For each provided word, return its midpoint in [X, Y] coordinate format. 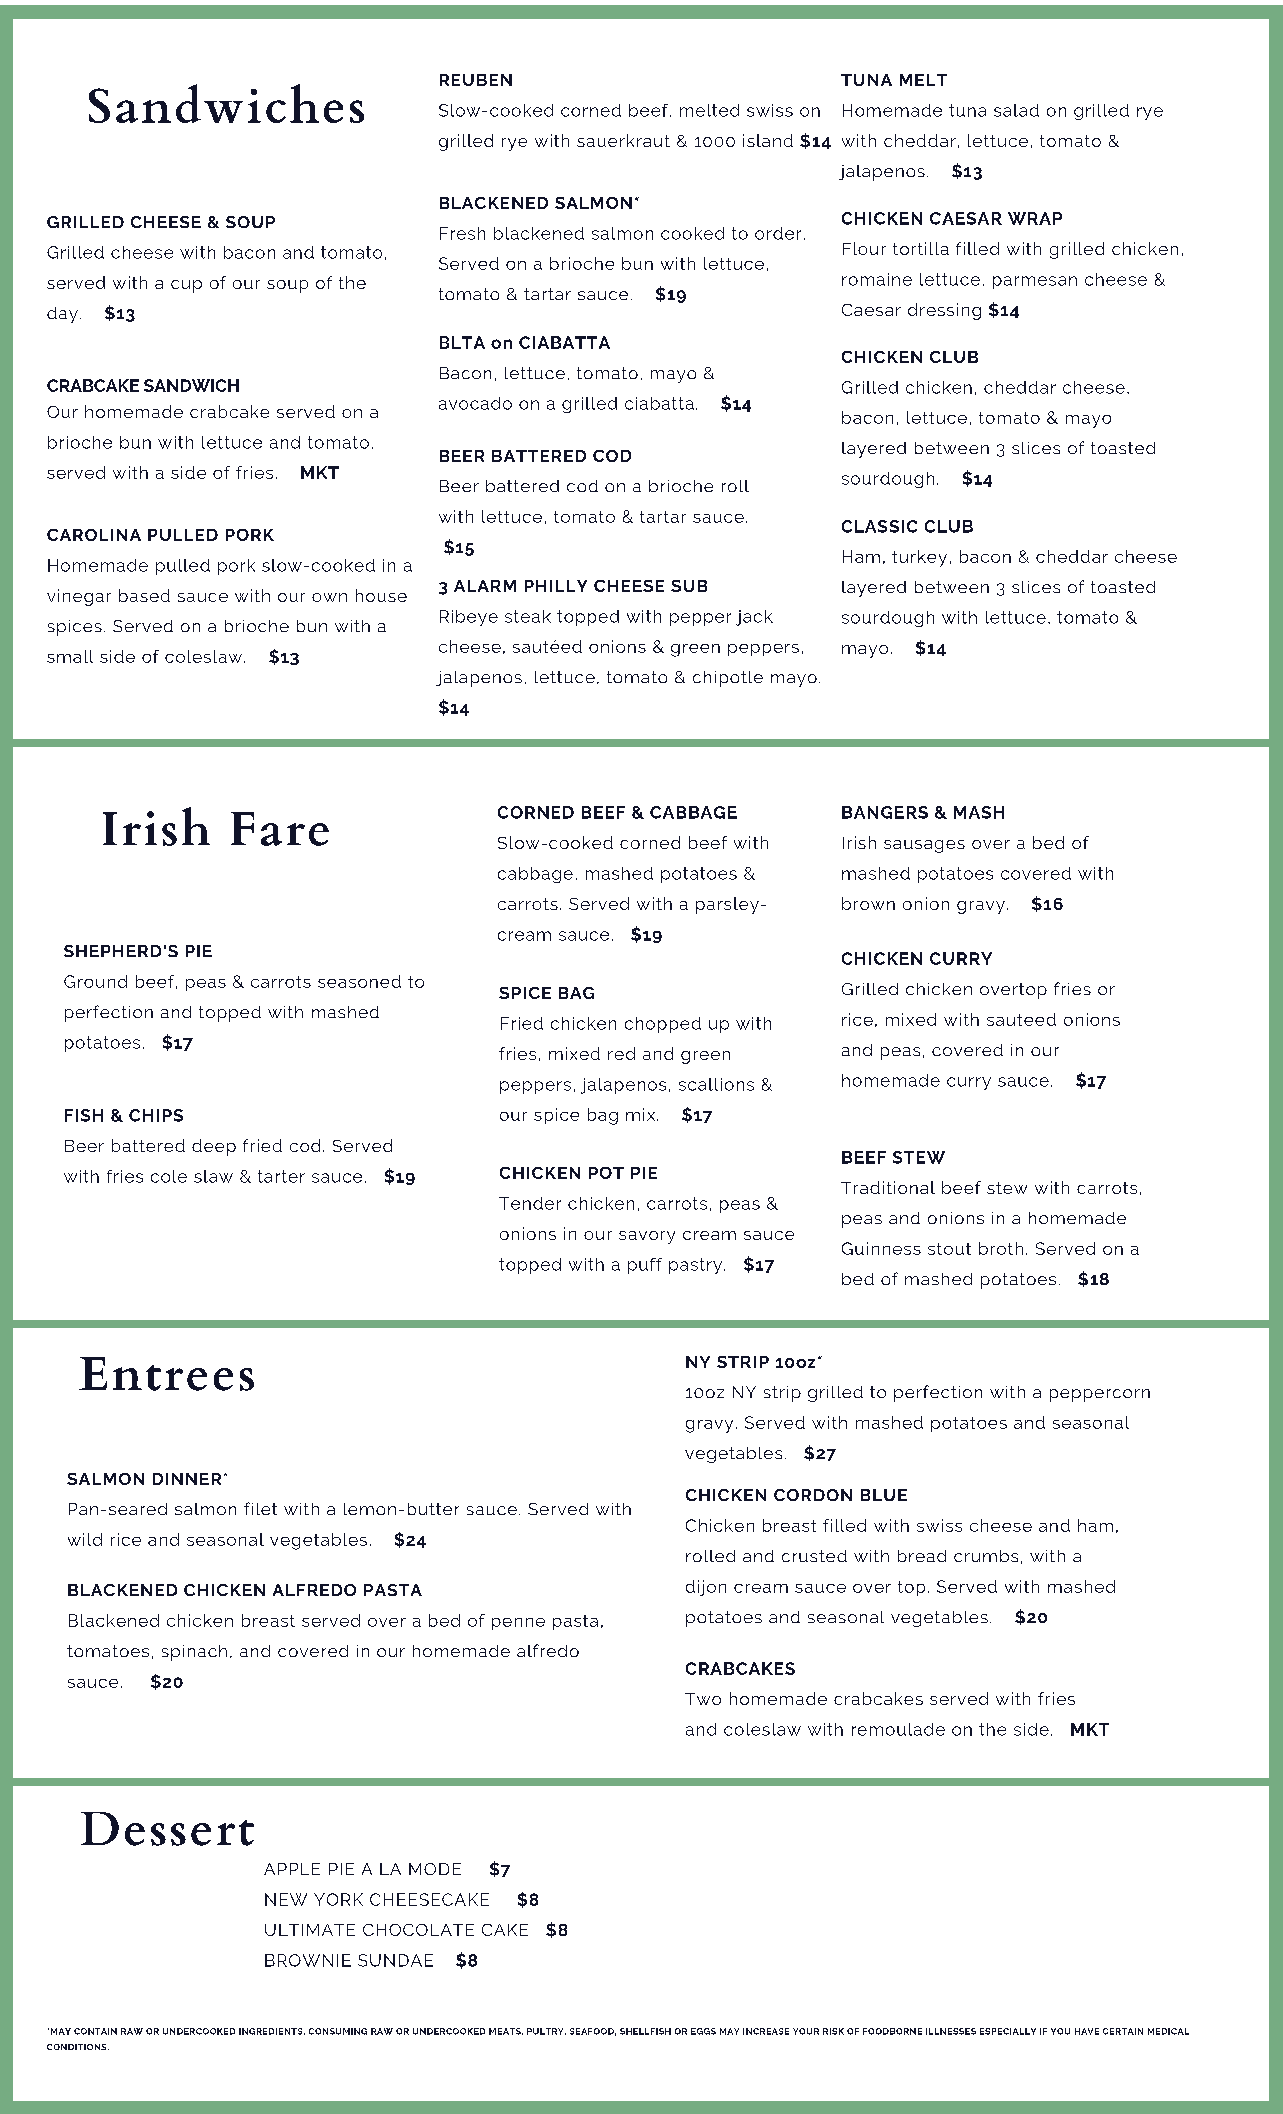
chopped [663, 1025]
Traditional [888, 1187]
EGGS [703, 2031]
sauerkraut [623, 140]
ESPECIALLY [1008, 2031]
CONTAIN [95, 2031]
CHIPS [156, 1115]
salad [1016, 110]
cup [186, 286]
